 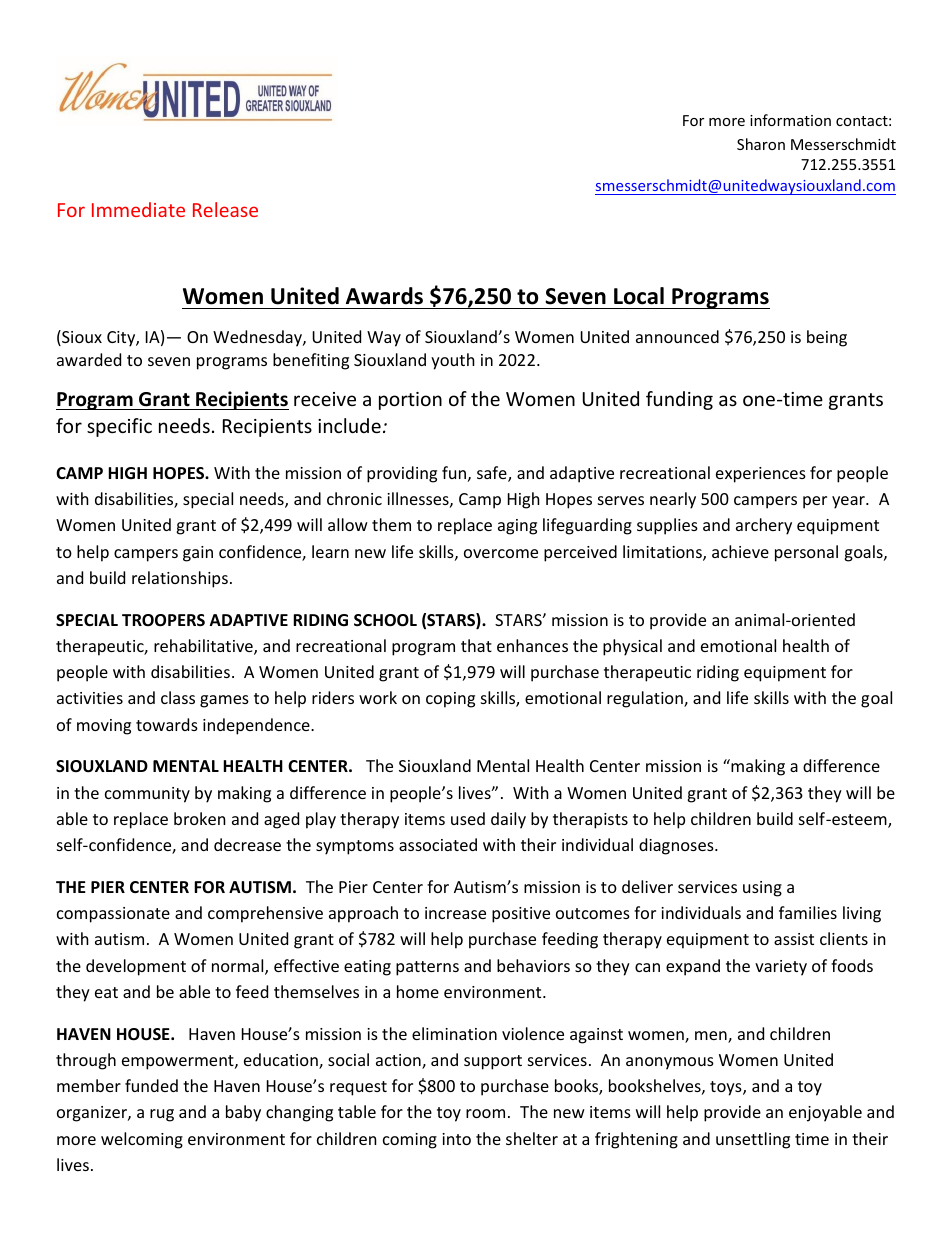 I want to click on Awards, so click(x=384, y=296).
